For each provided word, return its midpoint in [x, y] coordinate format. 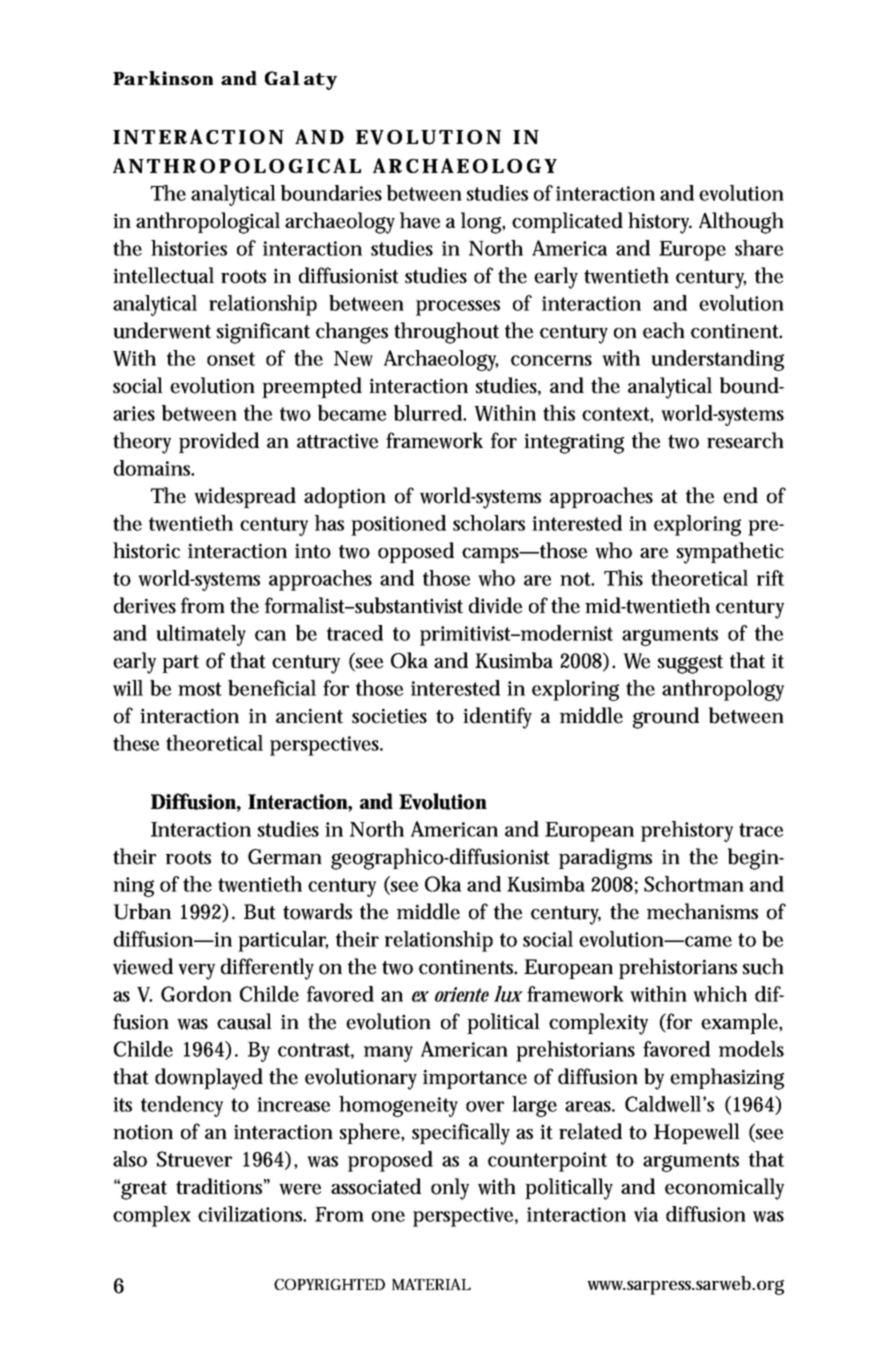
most [200, 689]
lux [508, 994]
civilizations [252, 1214]
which [720, 994]
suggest [690, 664]
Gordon [196, 994]
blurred [429, 413]
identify [497, 718]
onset [231, 359]
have [420, 220]
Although [741, 223]
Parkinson [163, 78]
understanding [717, 360]
